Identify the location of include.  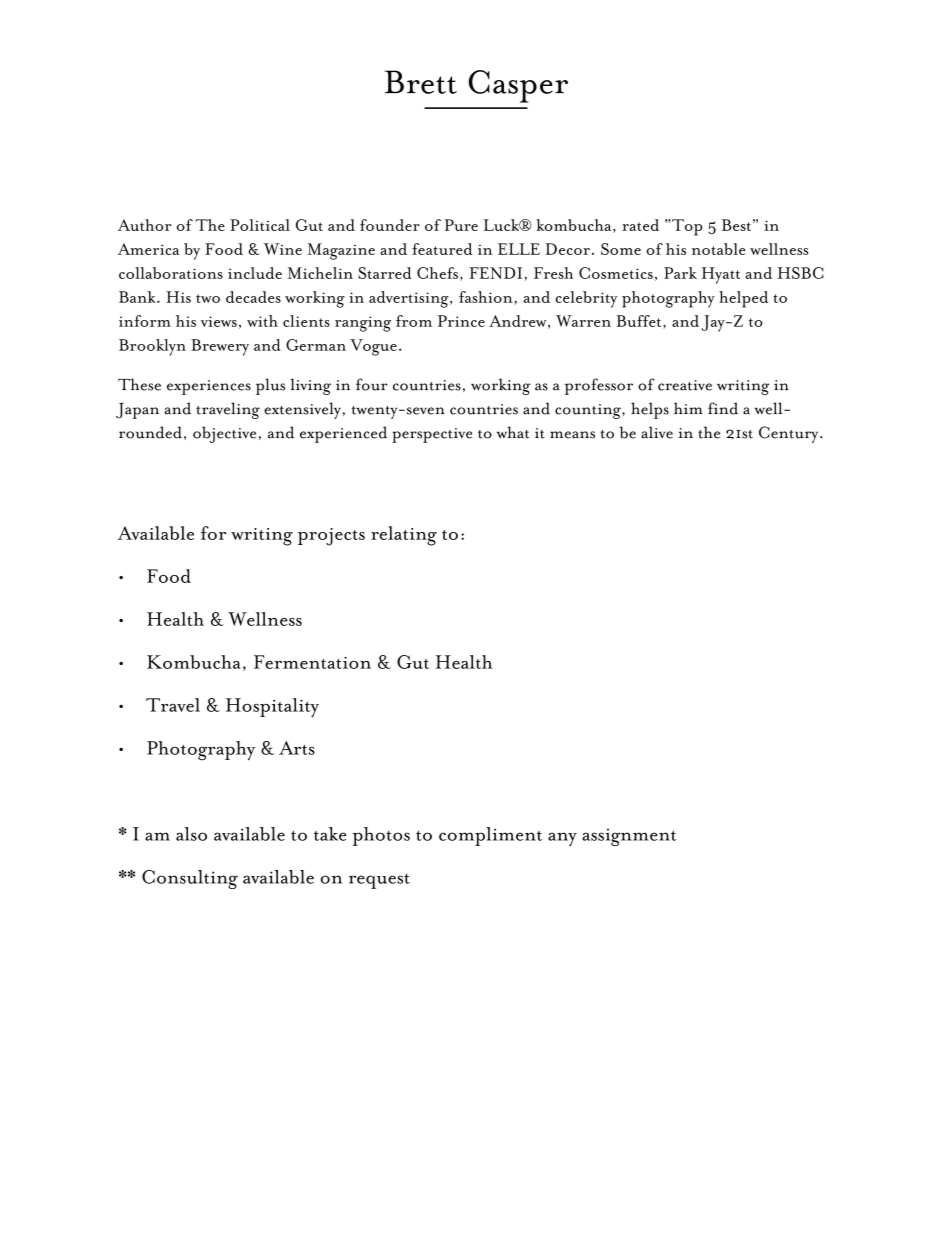
(255, 273).
